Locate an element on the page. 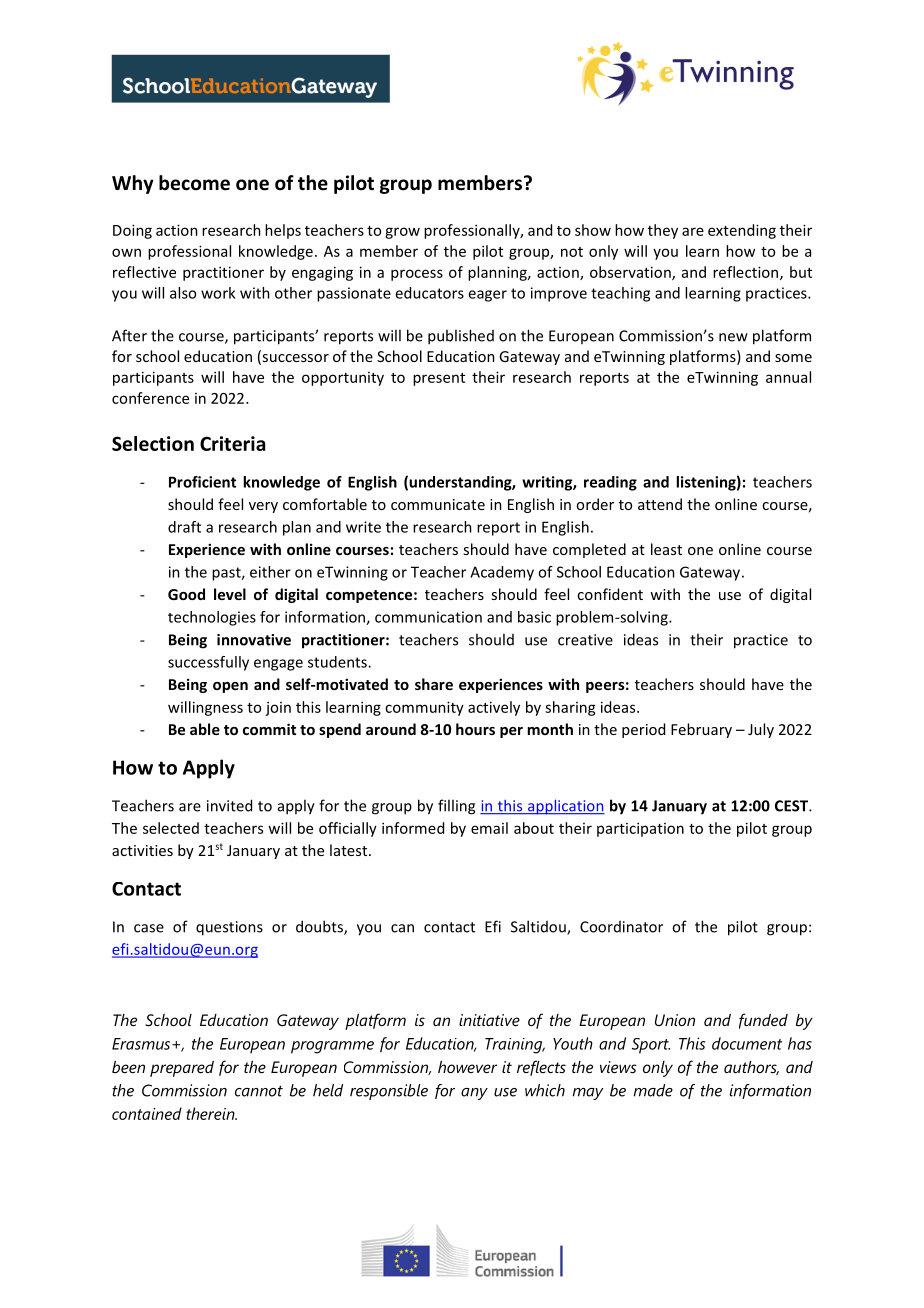 The image size is (924, 1308). selected is located at coordinates (171, 828).
